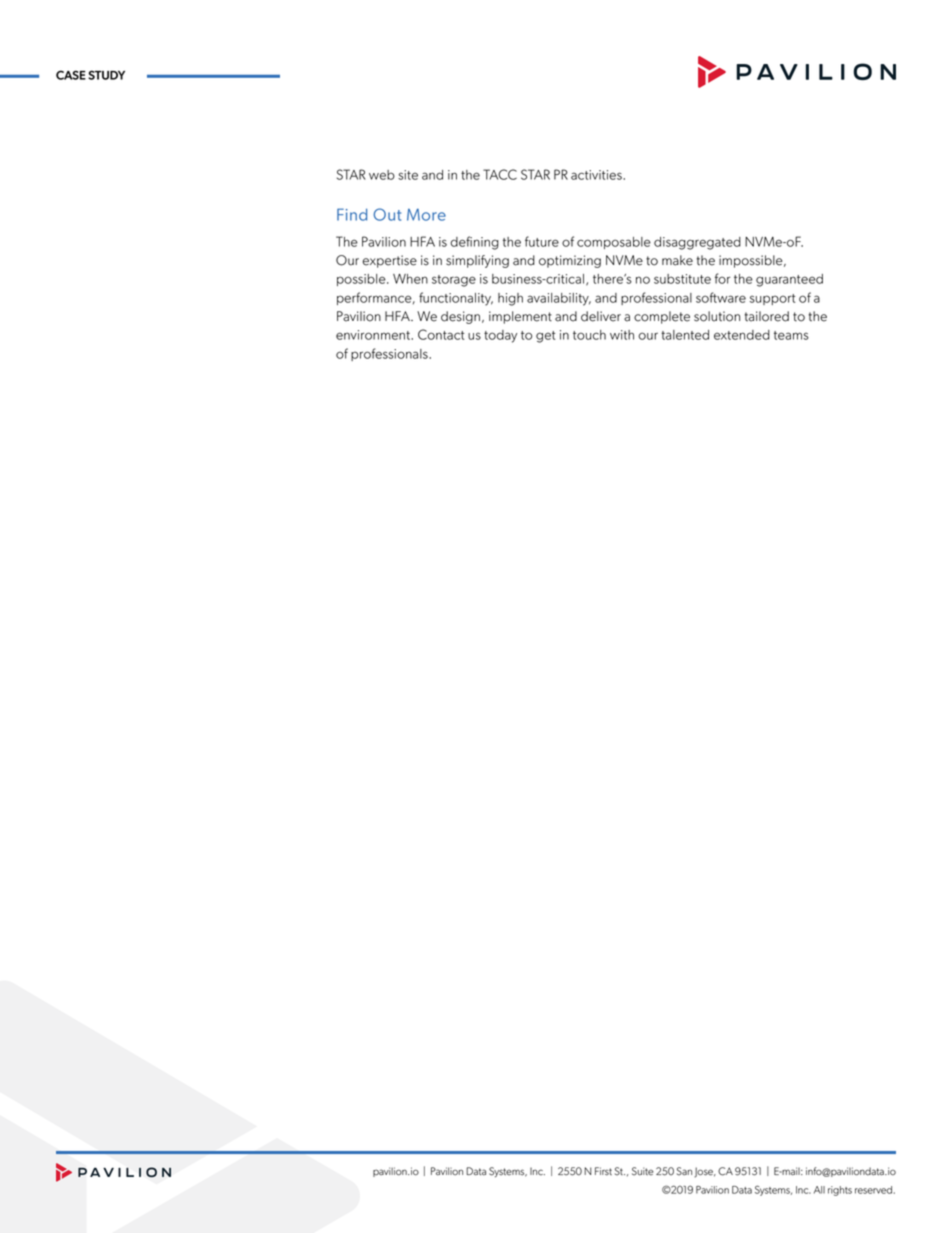 Image resolution: width=952 pixels, height=1233 pixels. I want to click on activities, so click(597, 175).
